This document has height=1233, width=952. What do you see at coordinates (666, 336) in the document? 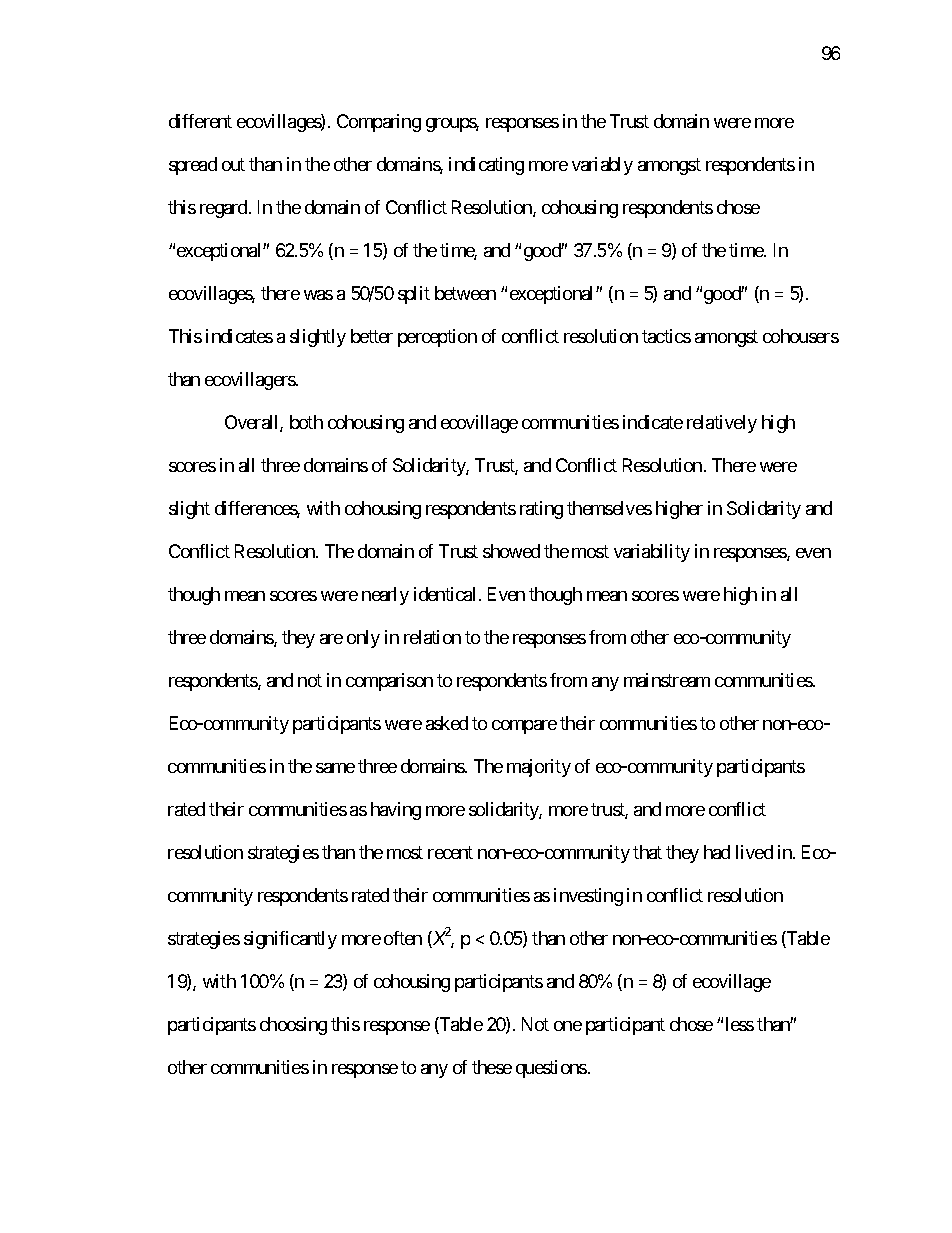
I see `tactics` at bounding box center [666, 336].
